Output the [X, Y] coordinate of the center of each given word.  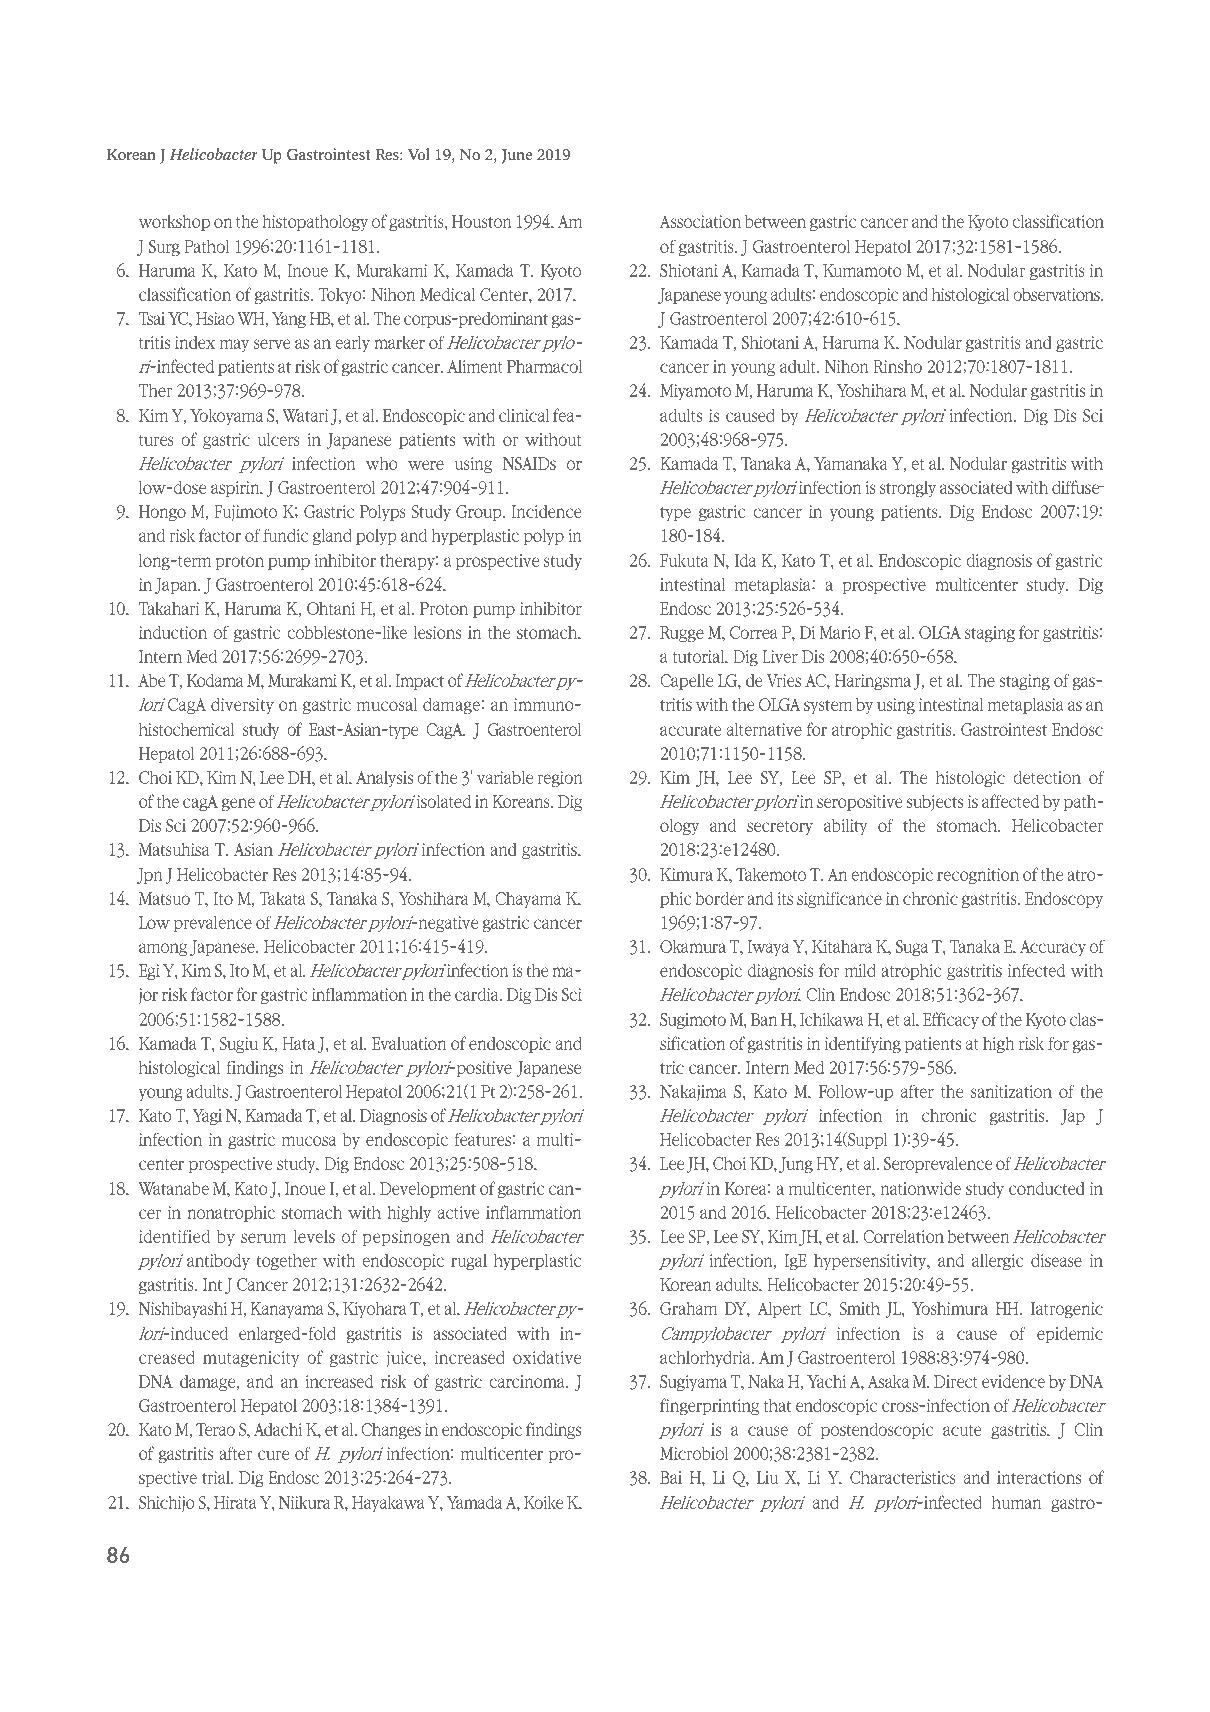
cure [273, 1455]
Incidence [546, 511]
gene [238, 805]
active [458, 1212]
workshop [174, 223]
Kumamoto [862, 270]
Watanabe [173, 1188]
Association [700, 221]
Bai [671, 1477]
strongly [908, 489]
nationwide [921, 1188]
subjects [934, 803]
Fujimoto [245, 513]
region [560, 779]
